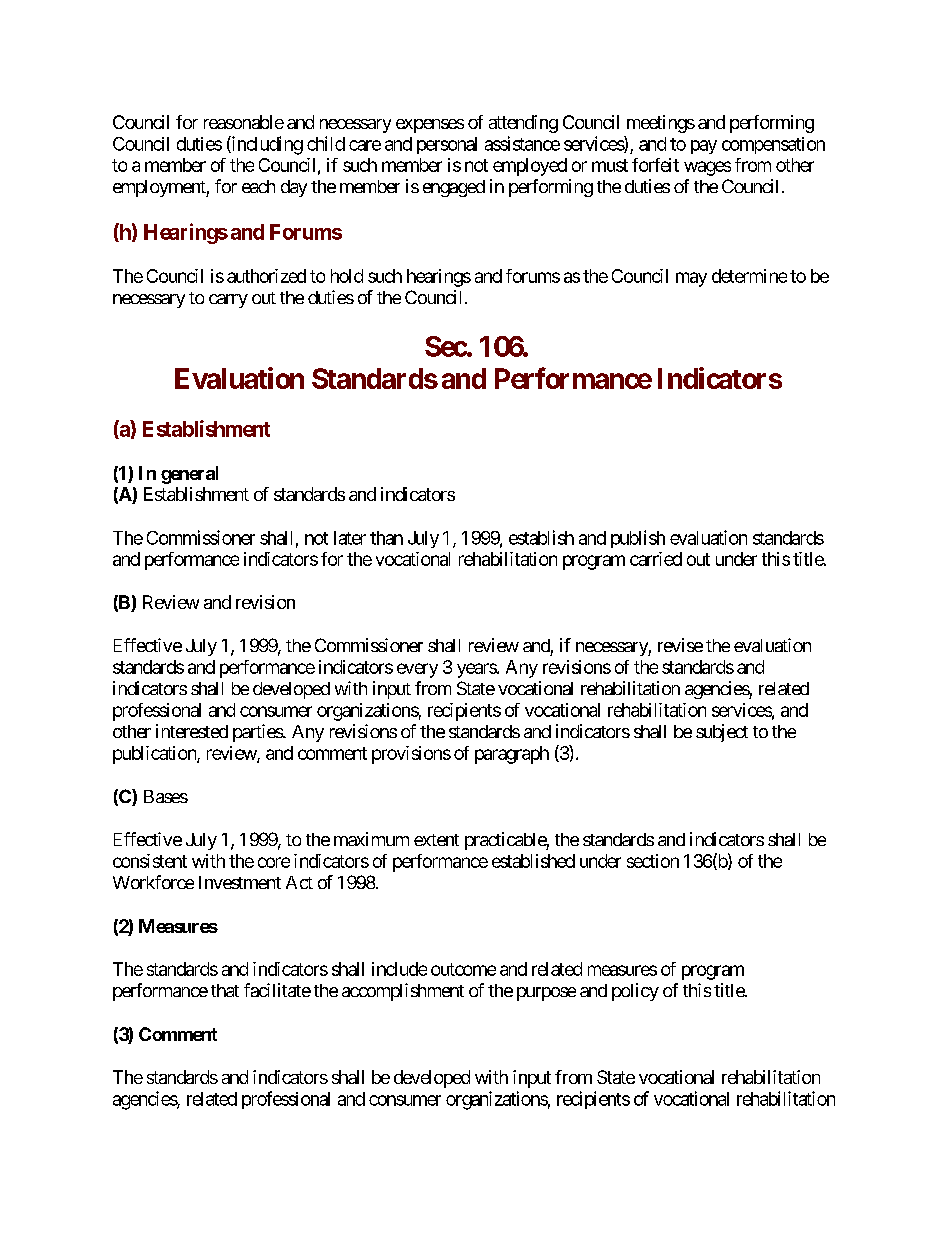  Describe the element at coordinates (722, 733) in the document. I see `subject` at that location.
